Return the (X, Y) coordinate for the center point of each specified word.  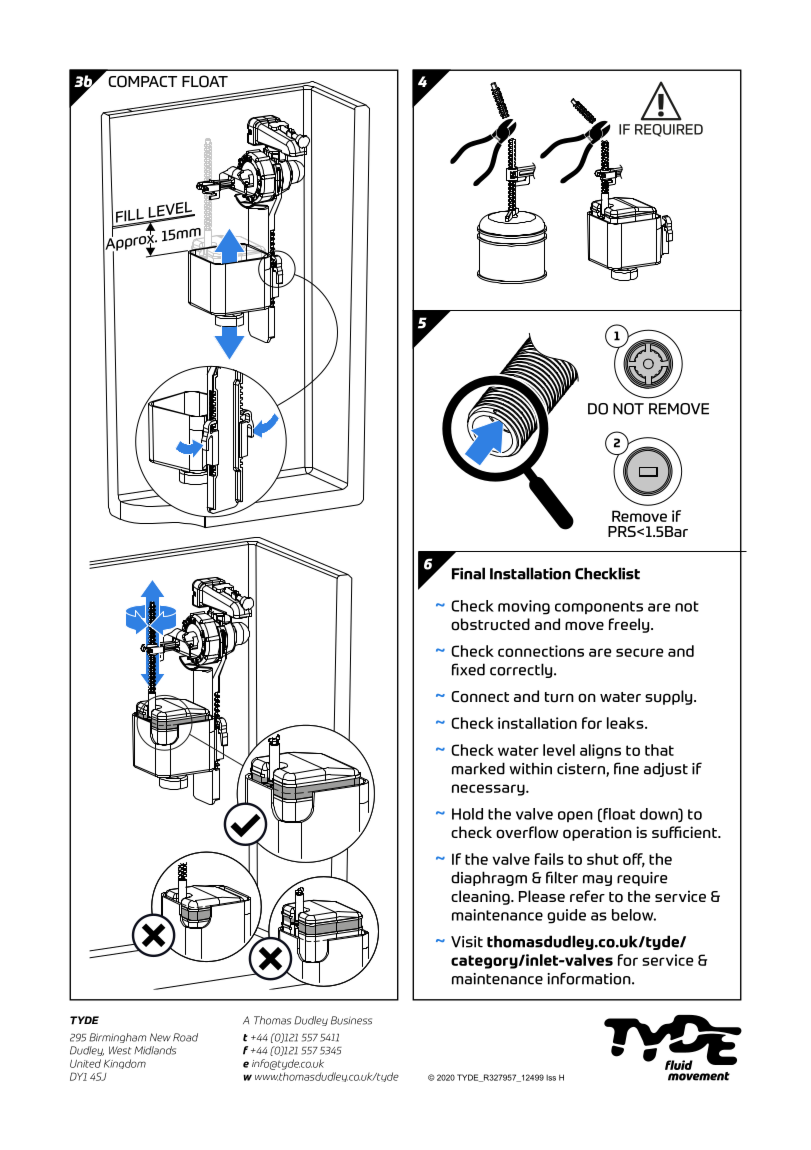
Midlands (155, 1050)
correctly (522, 670)
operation (597, 833)
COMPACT (142, 81)
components (599, 607)
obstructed (490, 624)
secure (640, 652)
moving (524, 607)
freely (630, 625)
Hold (467, 814)
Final (468, 573)
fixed (468, 669)
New (160, 1037)
